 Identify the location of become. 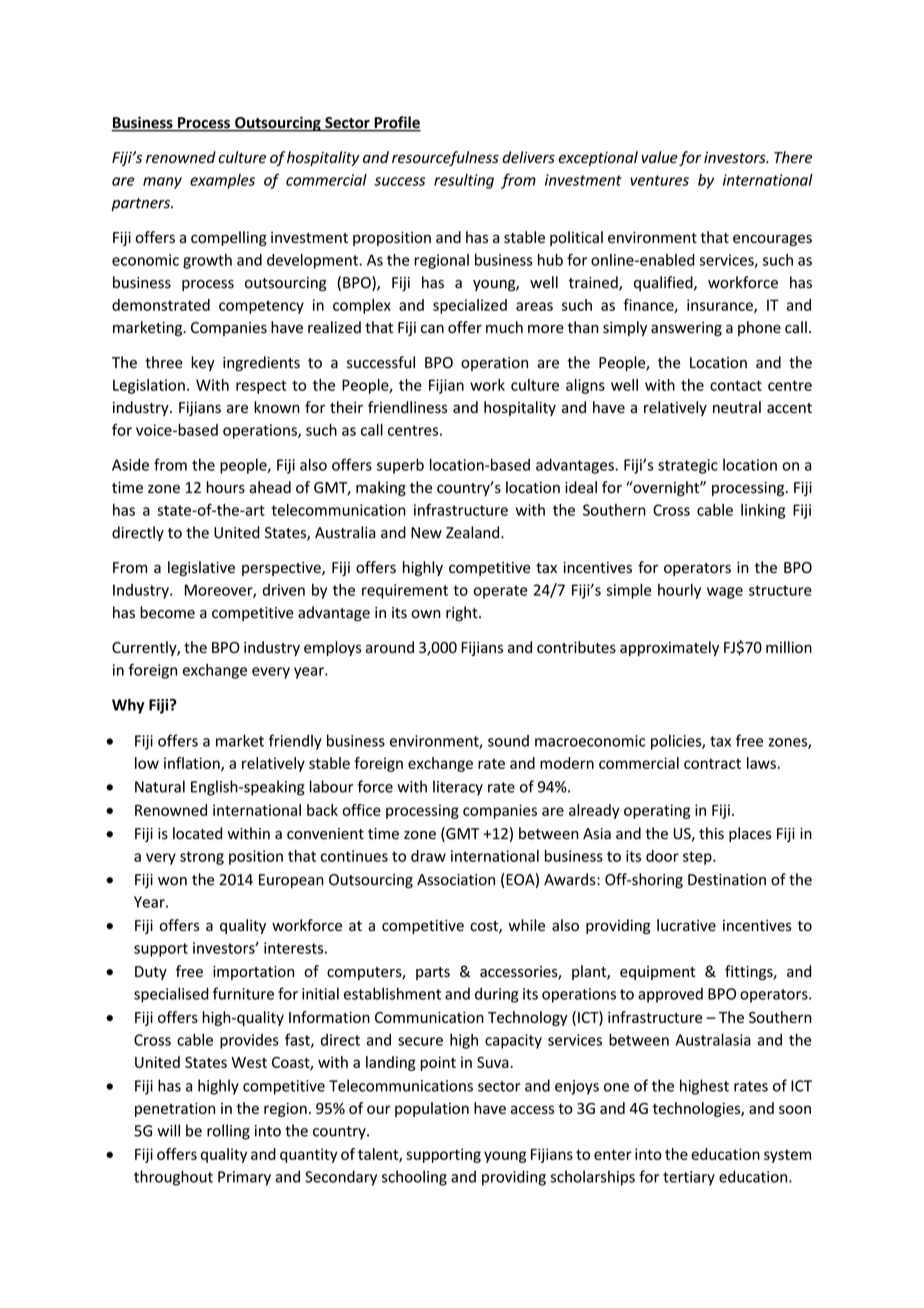
(167, 612).
